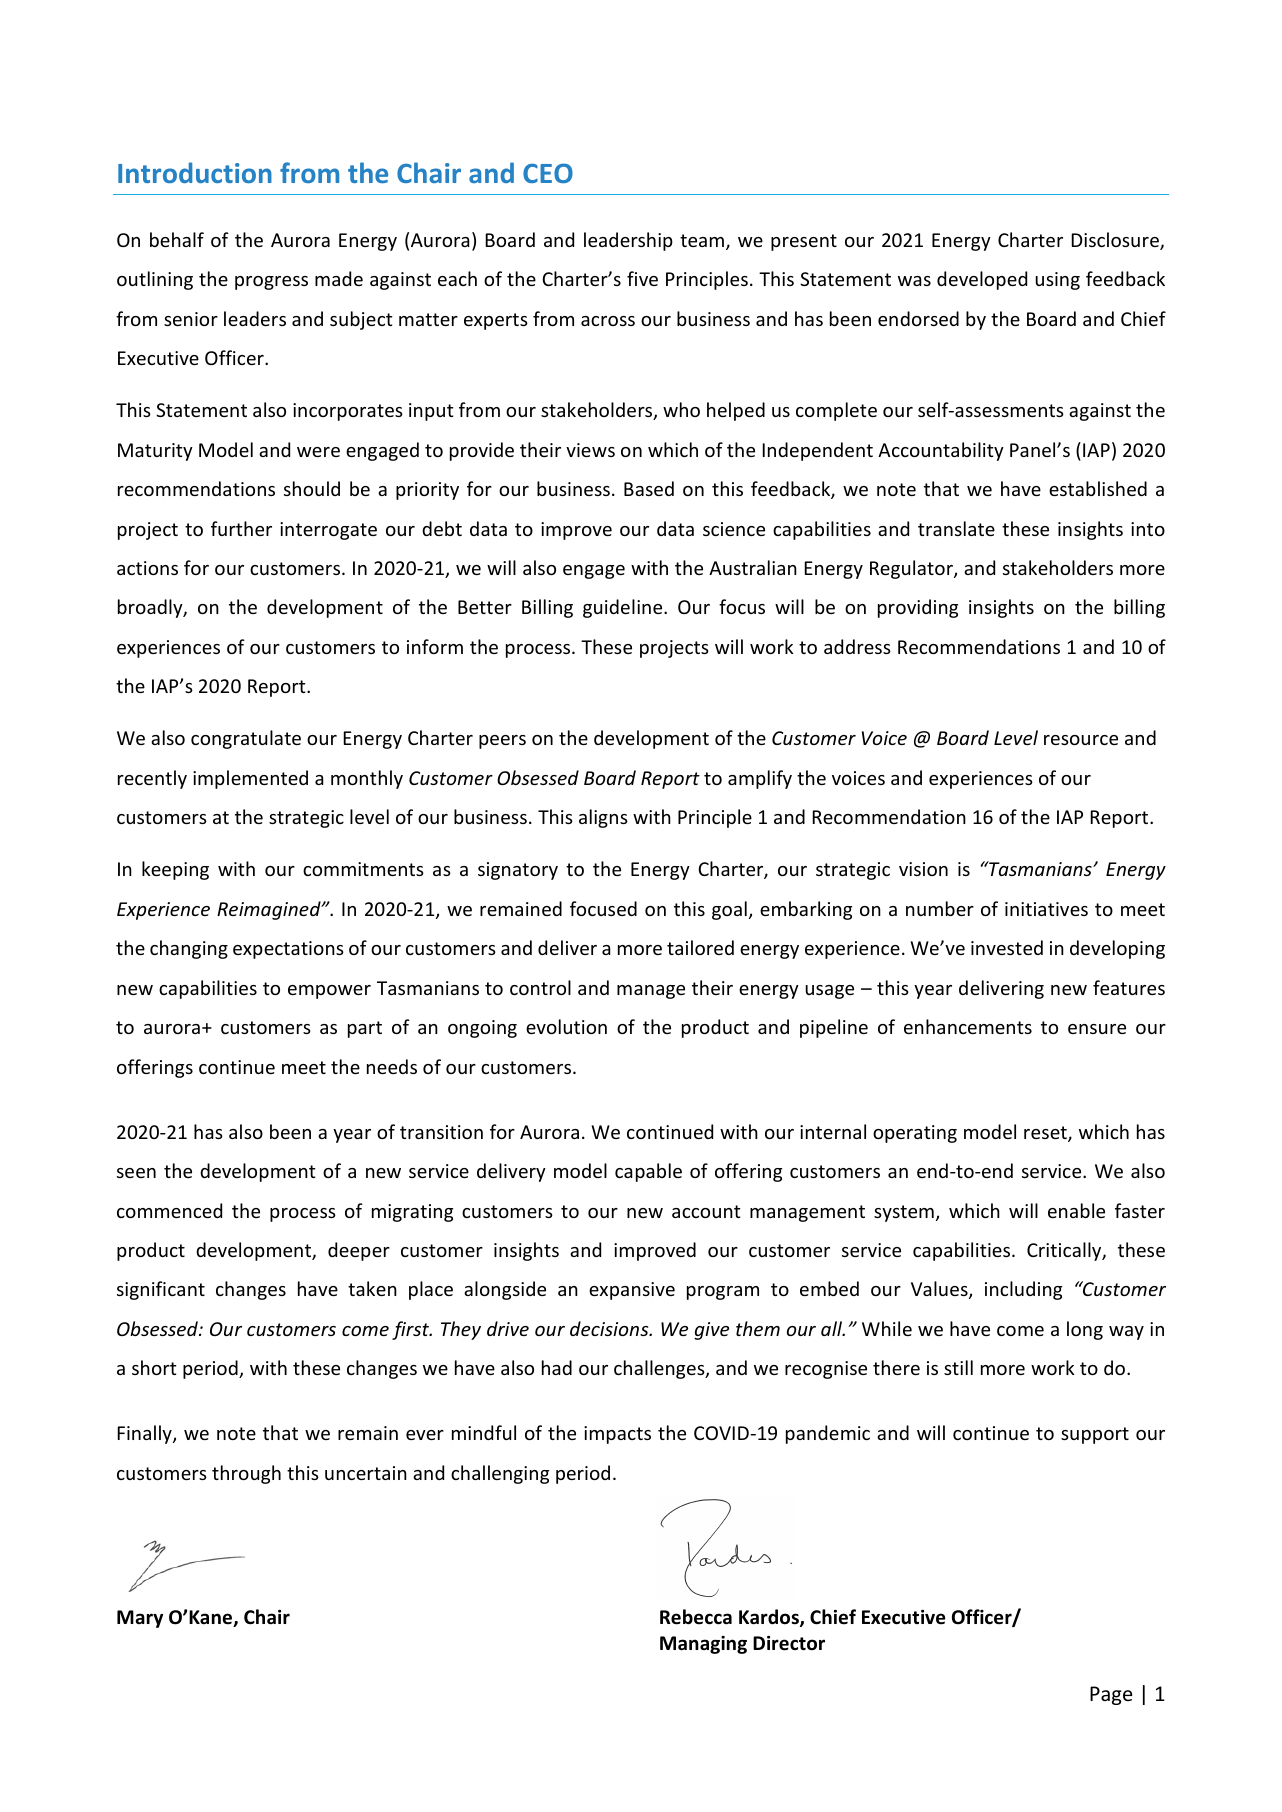  What do you see at coordinates (624, 608) in the screenshot?
I see `guideline` at bounding box center [624, 608].
